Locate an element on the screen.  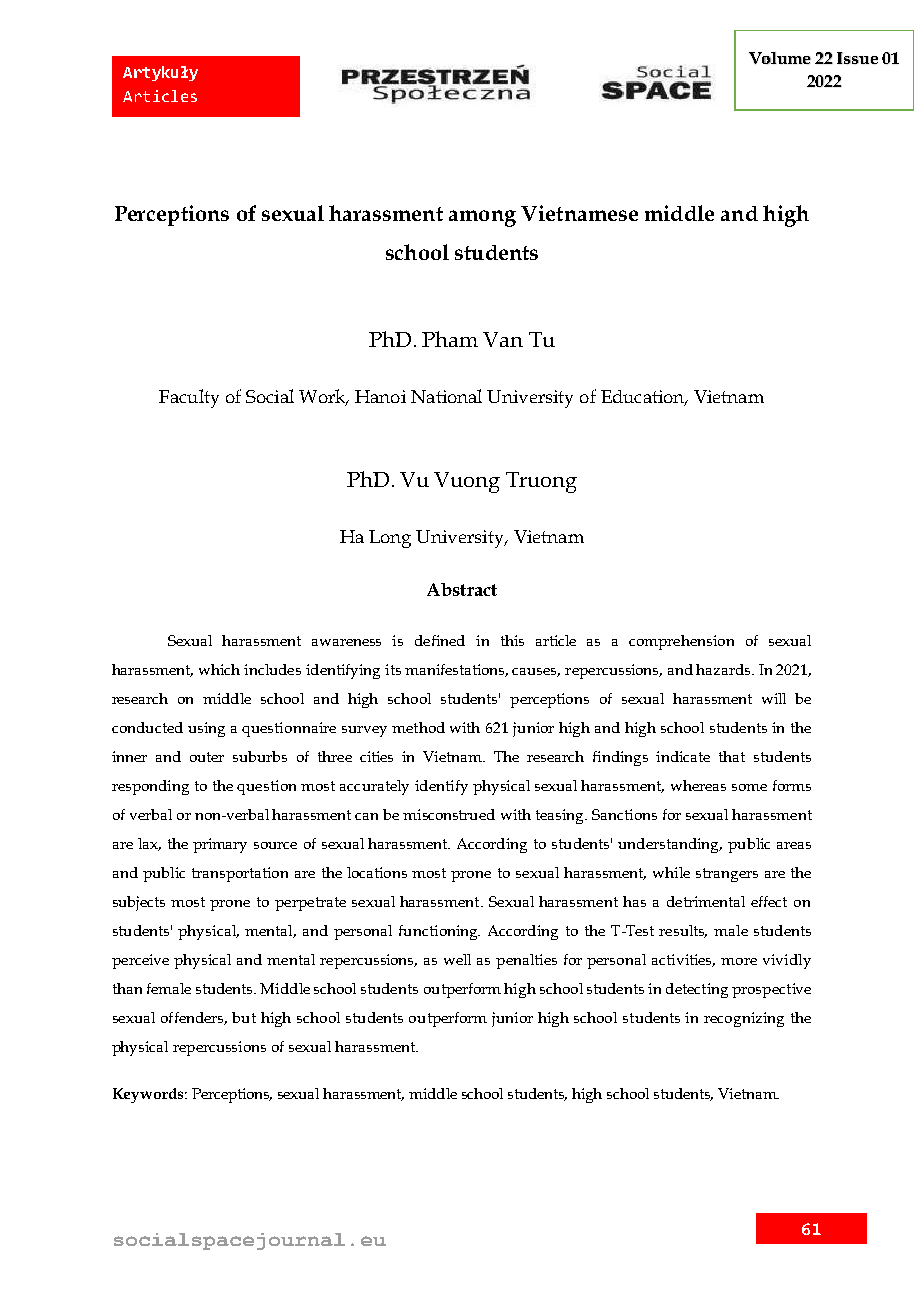
National is located at coordinates (446, 396).
